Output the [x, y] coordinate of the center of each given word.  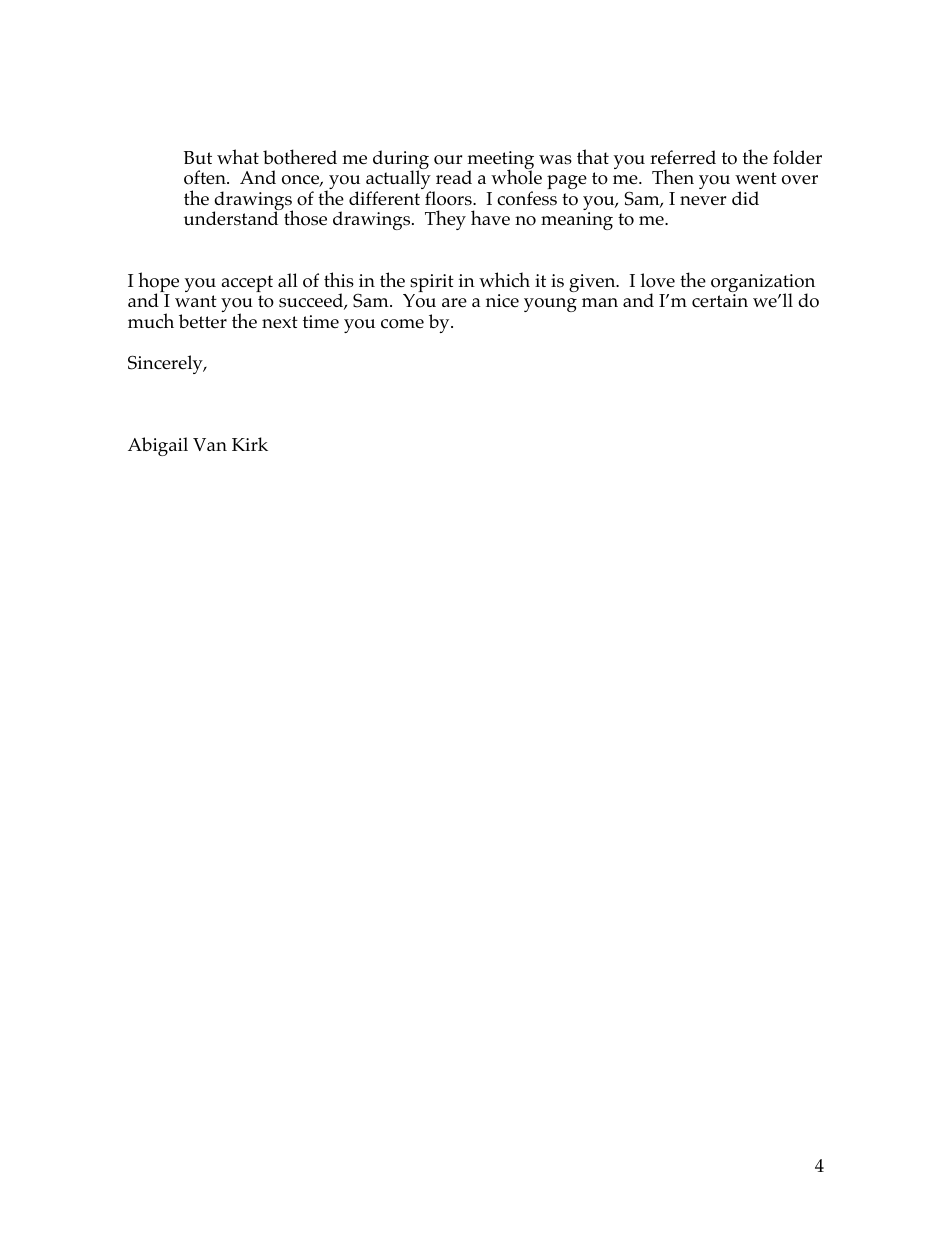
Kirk [250, 444]
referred [683, 157]
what [238, 156]
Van [210, 444]
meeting [500, 161]
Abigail [158, 446]
